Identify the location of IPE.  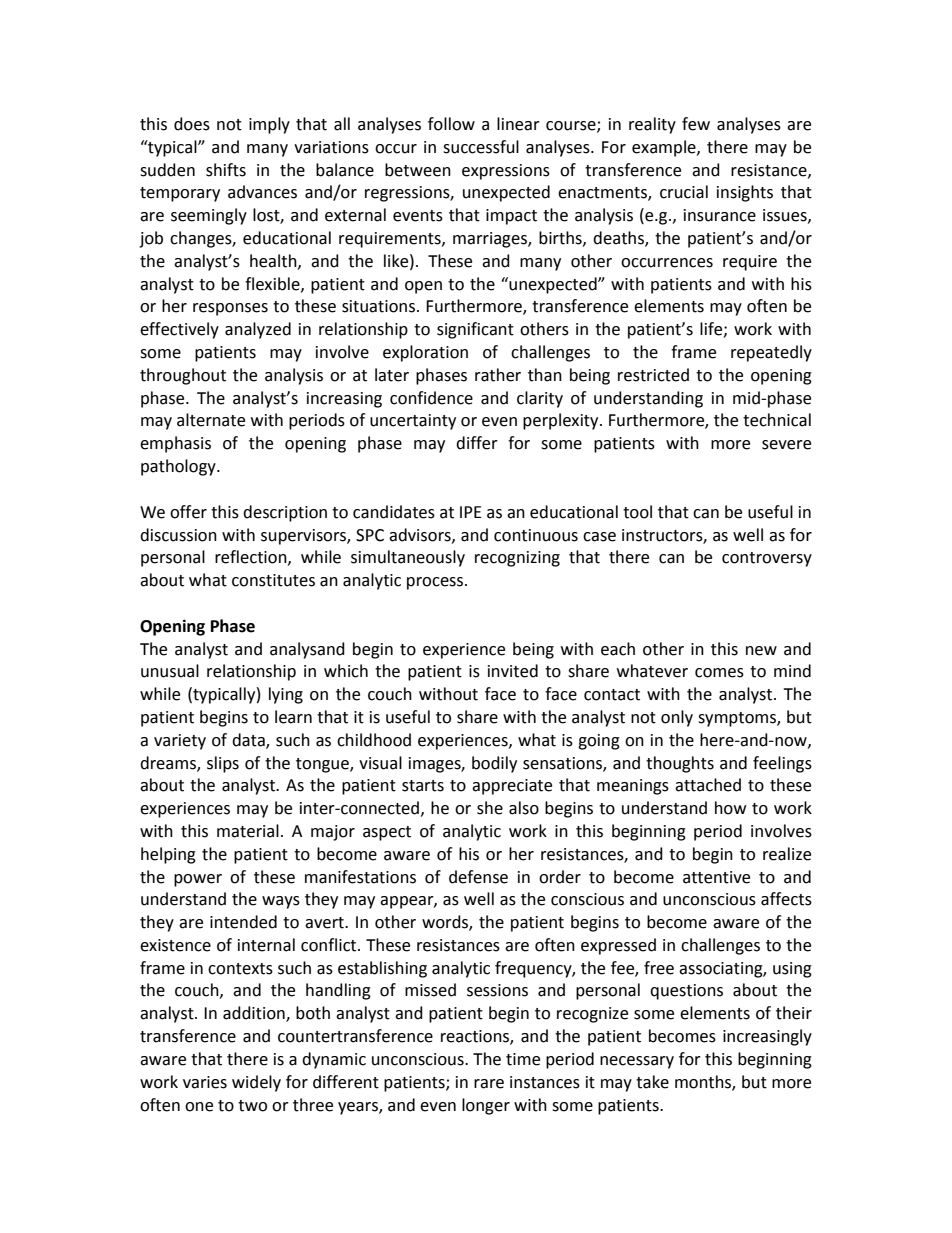
(471, 512).
